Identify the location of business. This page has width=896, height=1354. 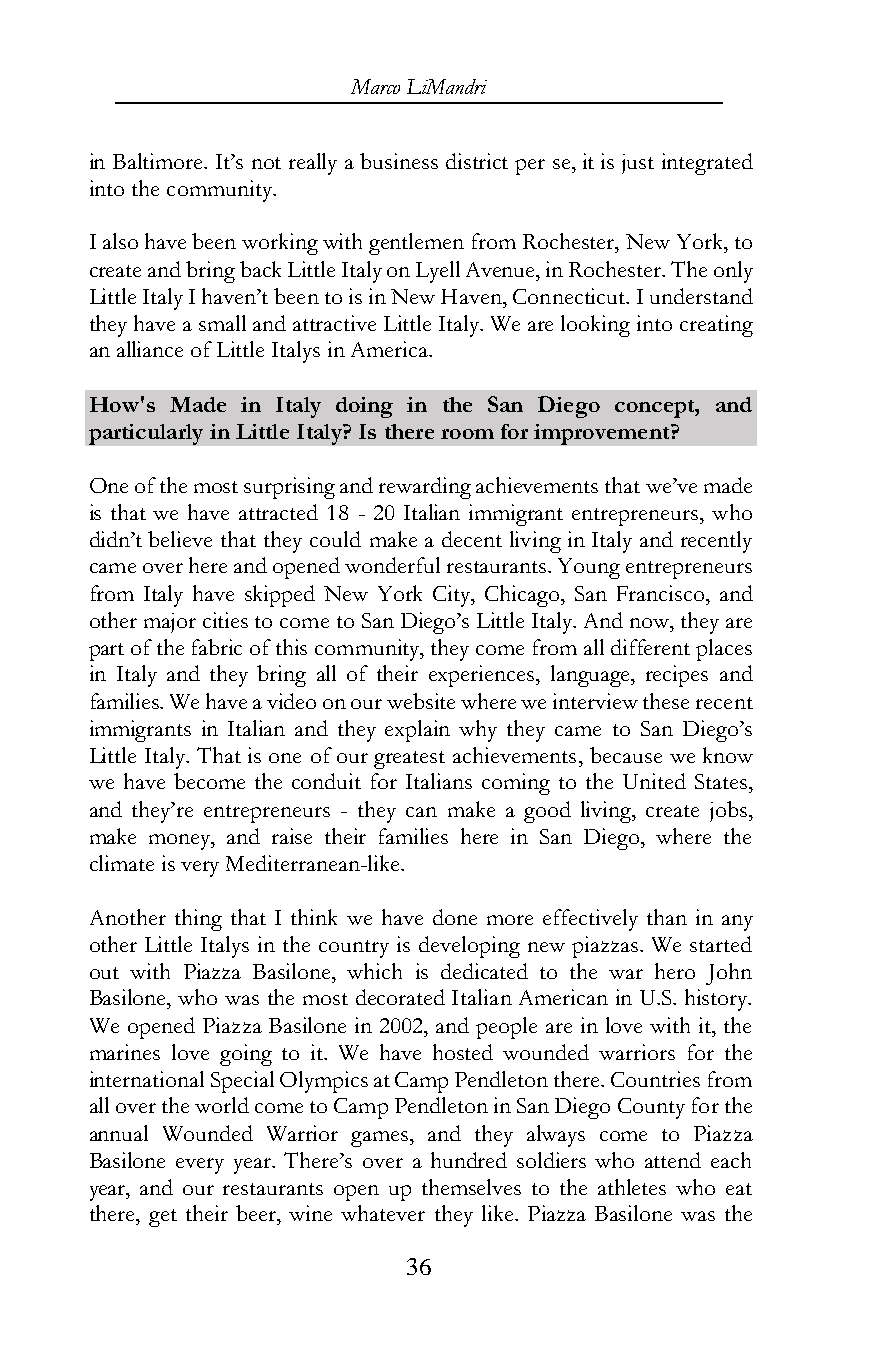
(399, 161).
